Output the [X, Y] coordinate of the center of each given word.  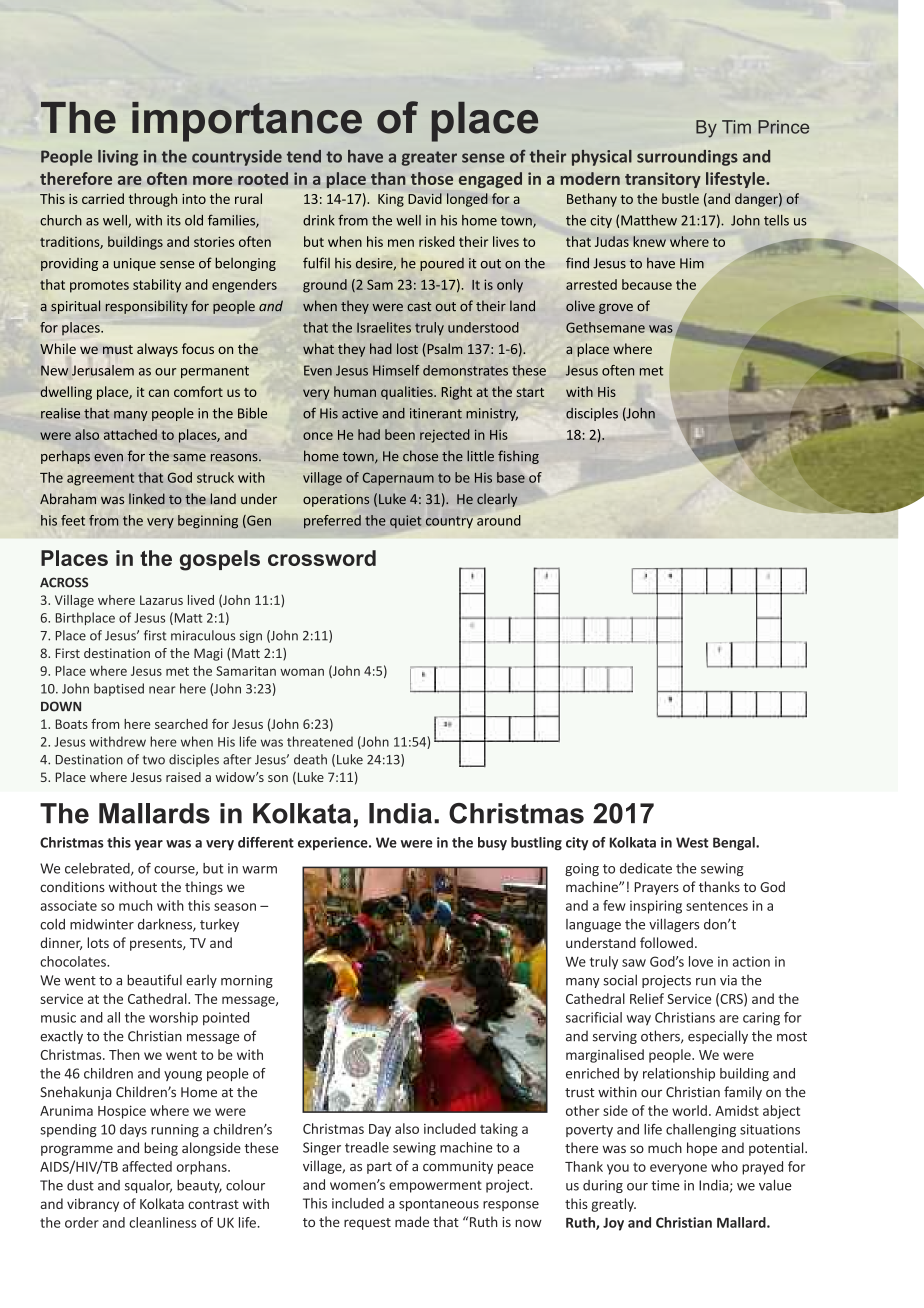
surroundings [687, 158]
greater [429, 158]
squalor [148, 1186]
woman [302, 672]
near [162, 690]
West [692, 842]
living [118, 158]
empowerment [435, 1186]
